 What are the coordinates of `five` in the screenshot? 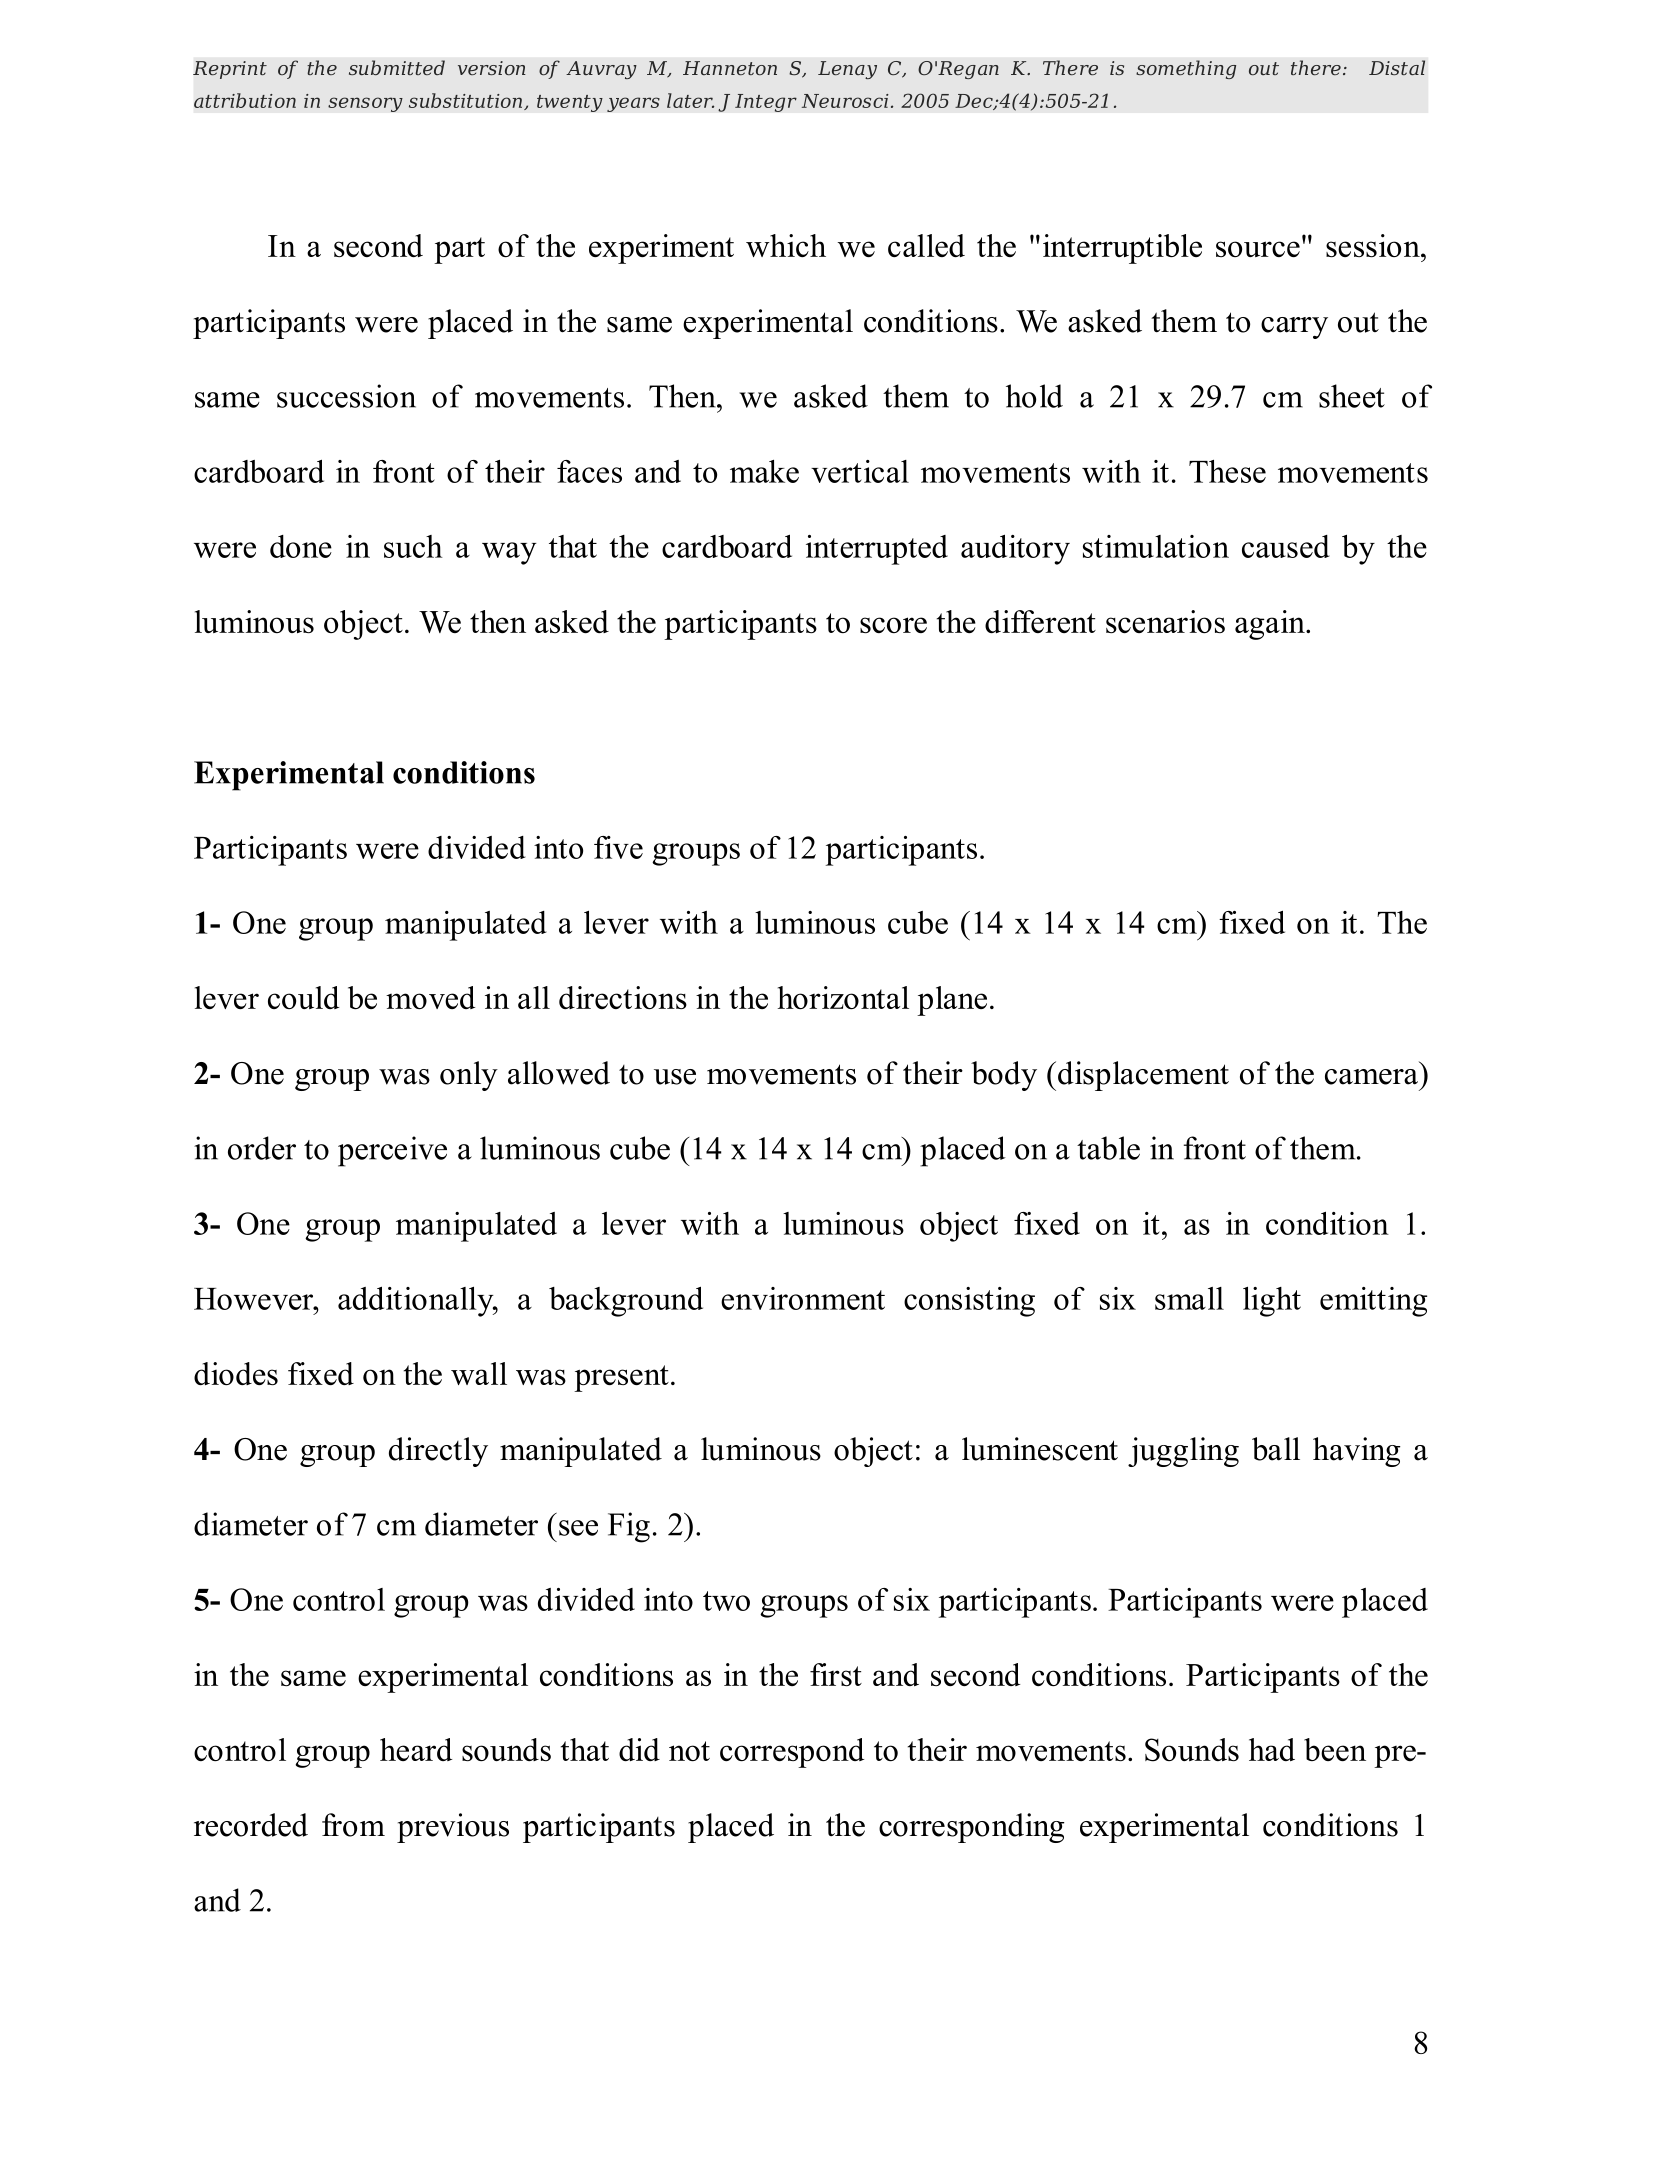 It's located at (618, 847).
